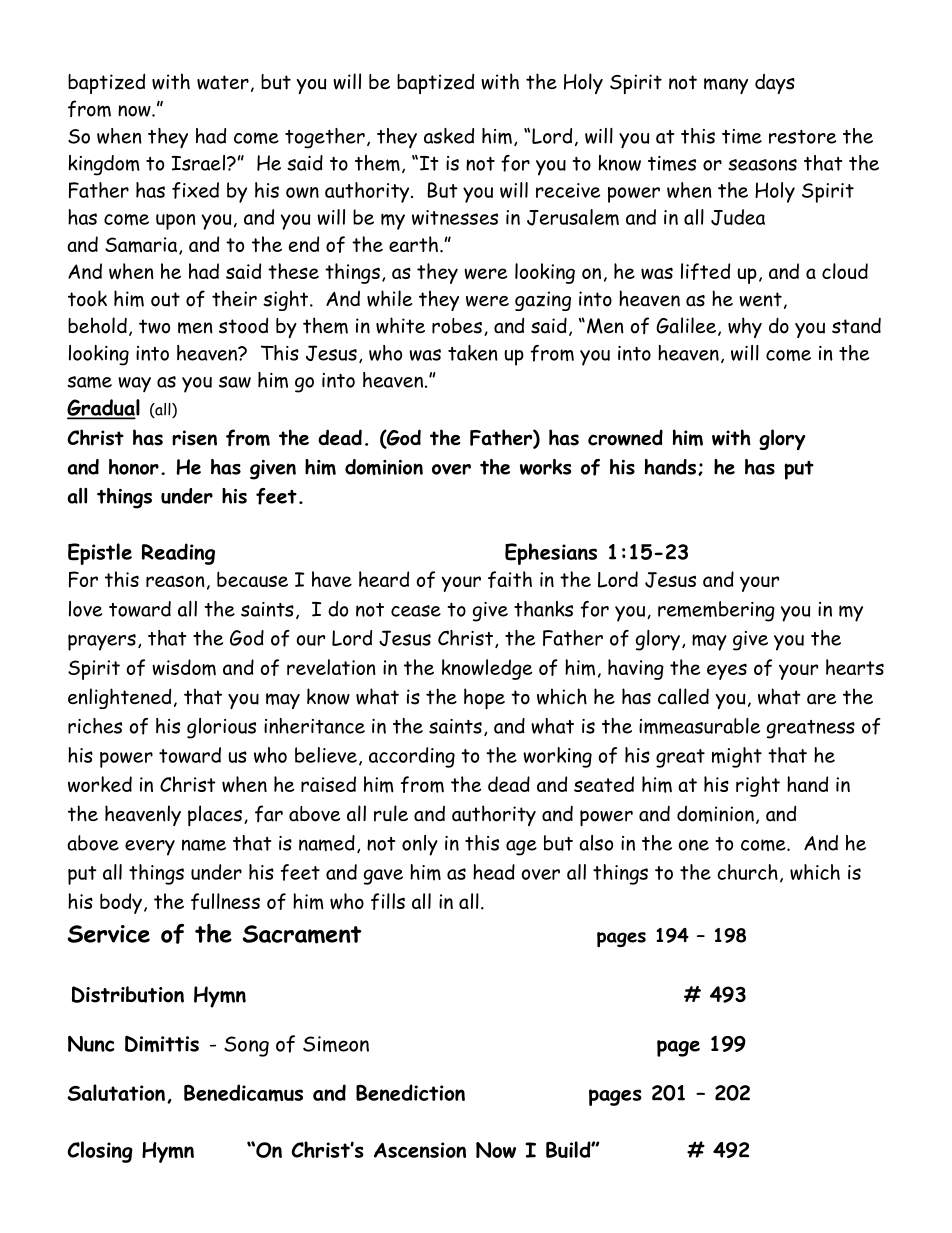  I want to click on cease, so click(416, 611).
